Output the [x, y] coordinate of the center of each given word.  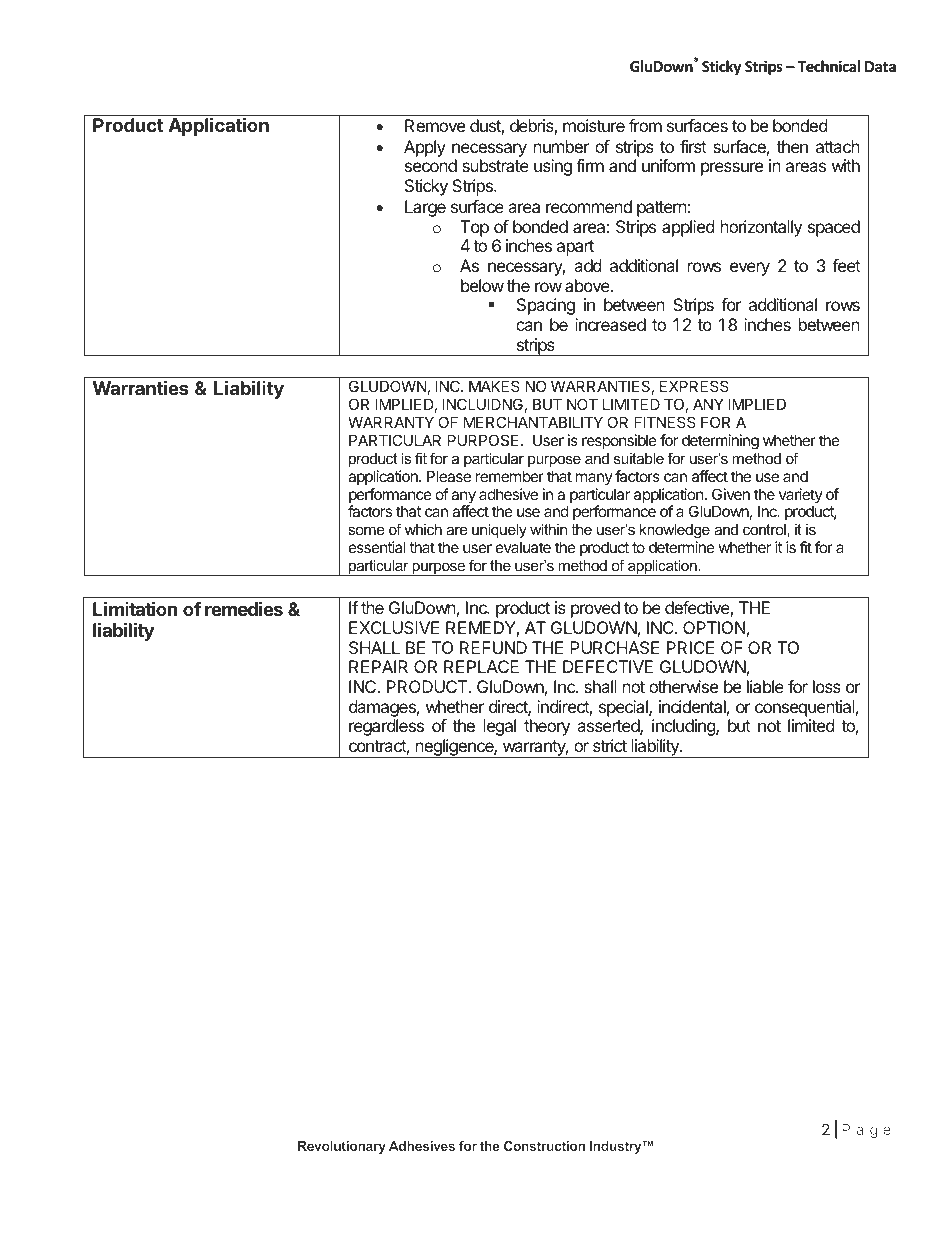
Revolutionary [342, 1147]
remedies [244, 608]
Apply [425, 148]
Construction [544, 1146]
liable [765, 686]
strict [610, 745]
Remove [435, 125]
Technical [828, 66]
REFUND [493, 647]
